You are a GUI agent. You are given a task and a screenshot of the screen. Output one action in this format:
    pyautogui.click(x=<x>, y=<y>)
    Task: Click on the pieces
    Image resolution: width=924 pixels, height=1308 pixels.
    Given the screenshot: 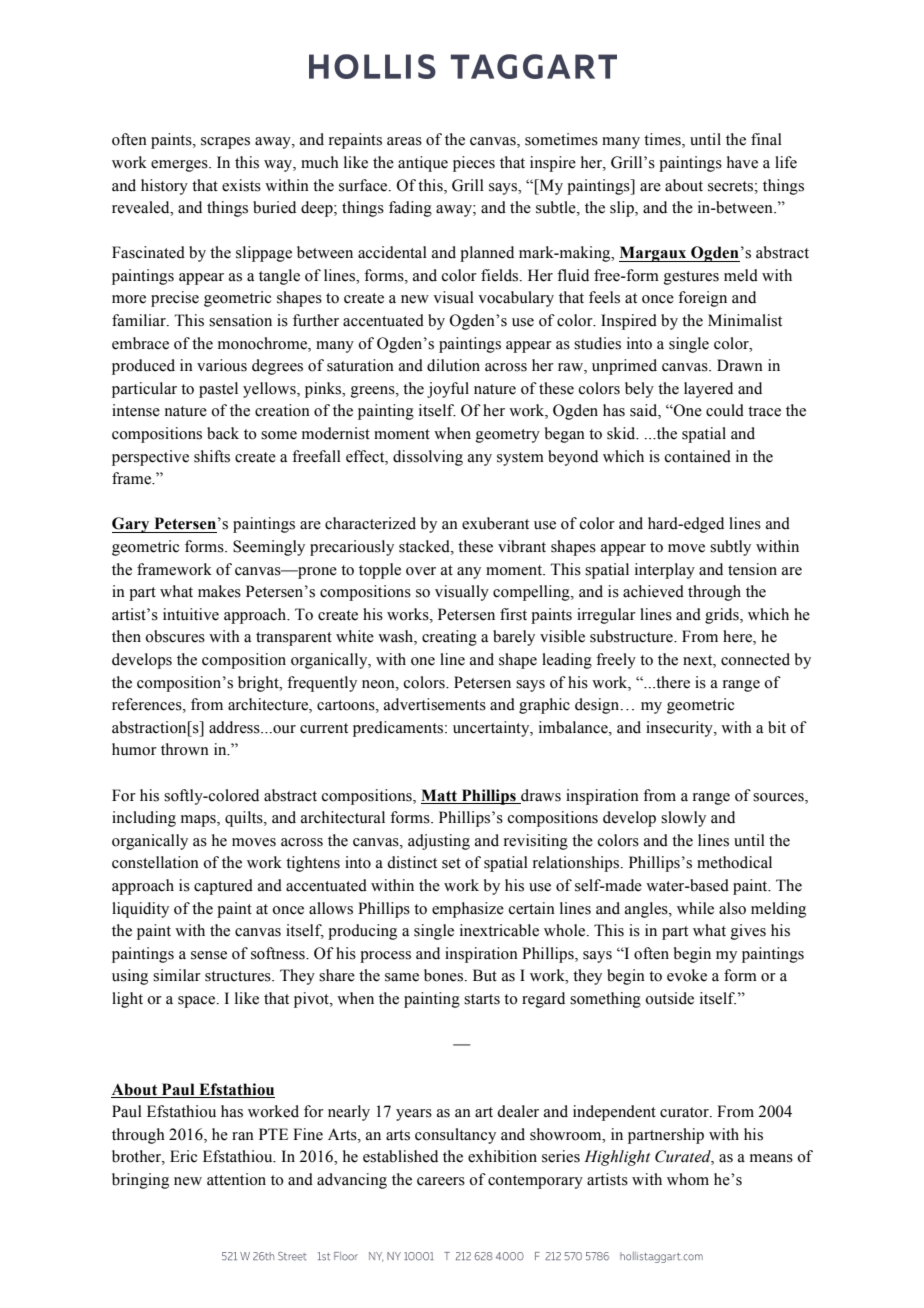 What is the action you would take?
    pyautogui.click(x=474, y=164)
